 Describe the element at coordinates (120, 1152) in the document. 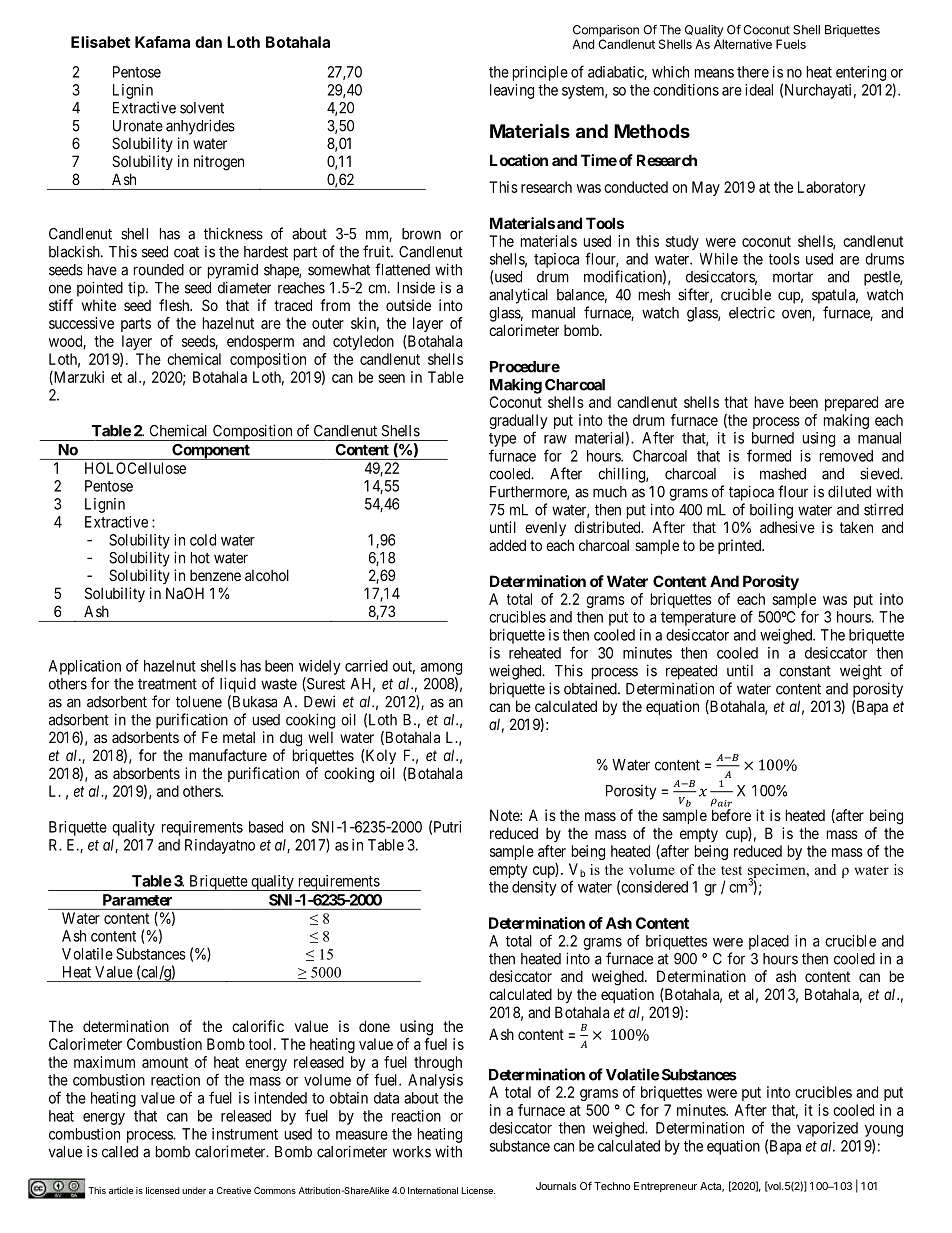

I see `called` at that location.
